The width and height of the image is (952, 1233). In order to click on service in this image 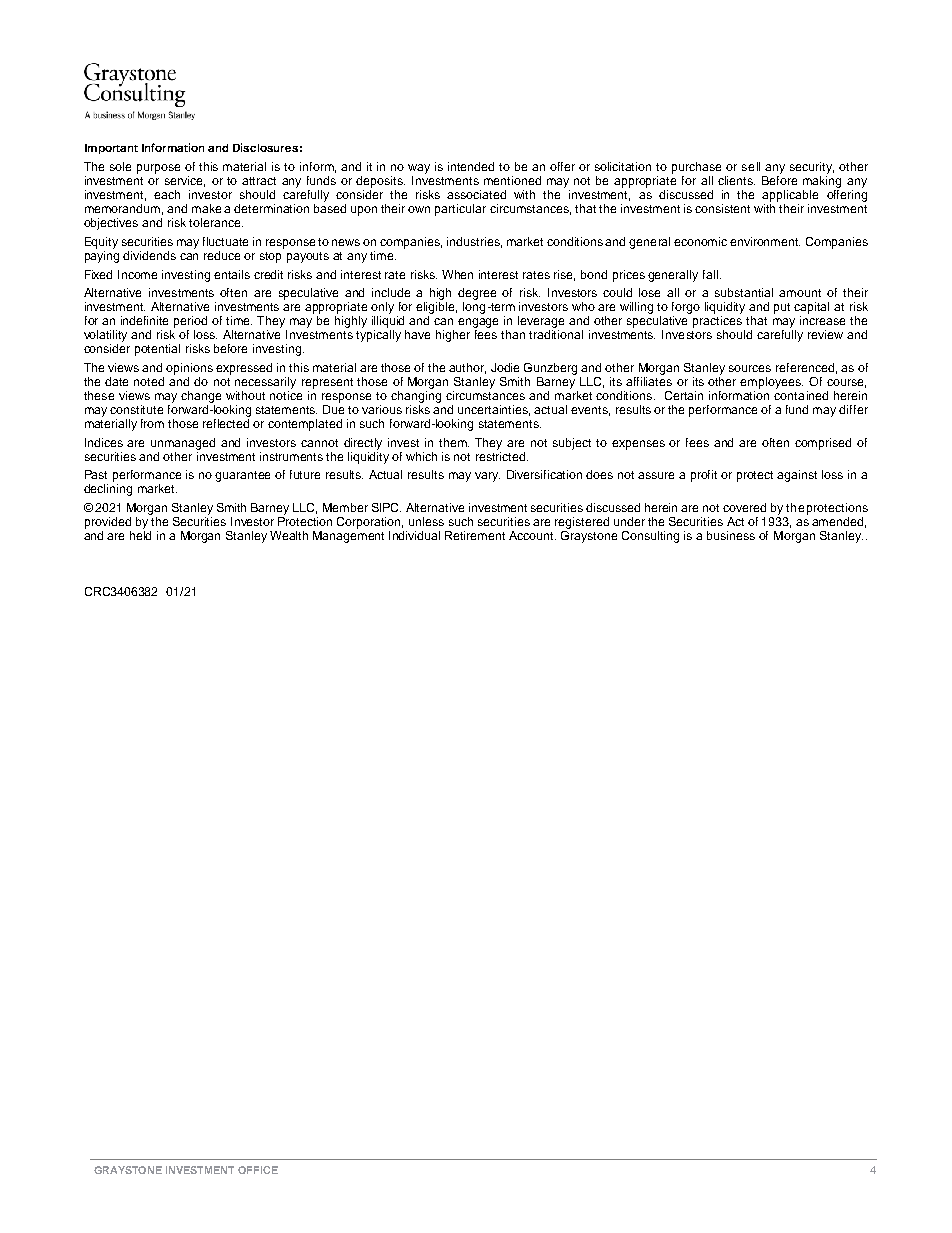, I will do `click(185, 181)`.
